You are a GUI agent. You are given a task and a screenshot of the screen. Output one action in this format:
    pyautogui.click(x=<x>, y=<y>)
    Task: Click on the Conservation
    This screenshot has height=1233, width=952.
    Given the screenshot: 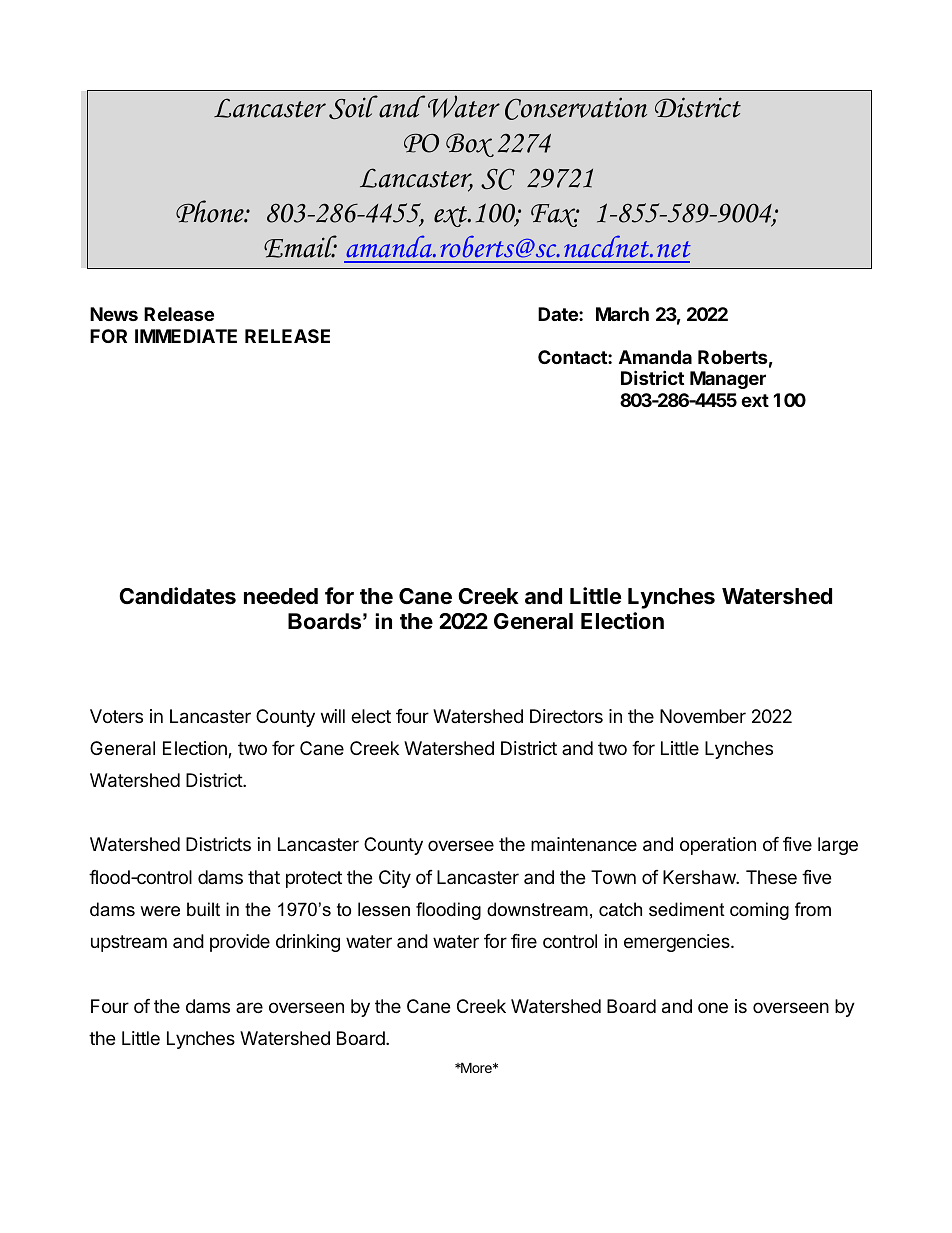 What is the action you would take?
    pyautogui.click(x=576, y=108)
